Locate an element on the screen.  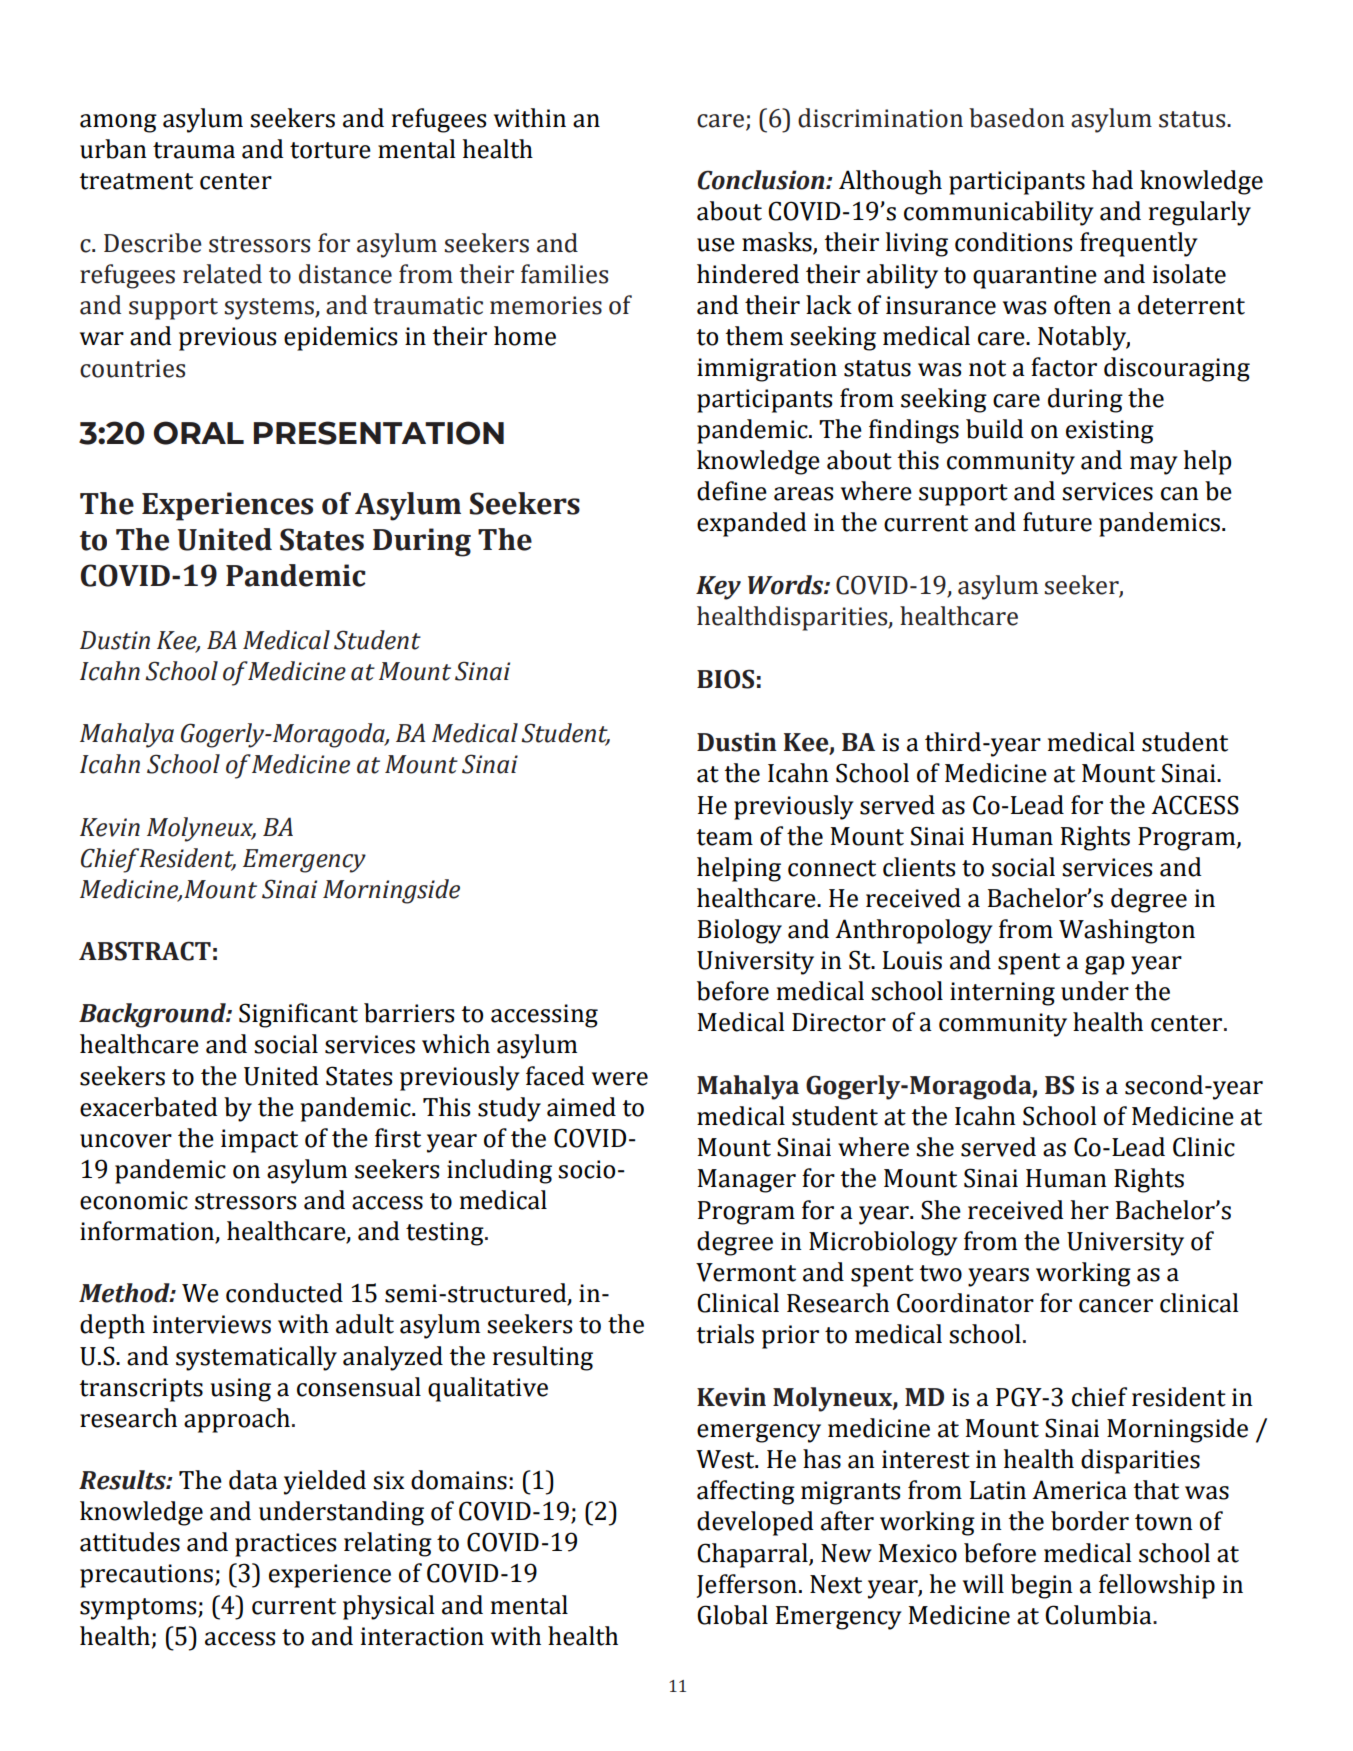
interning is located at coordinates (1002, 994).
